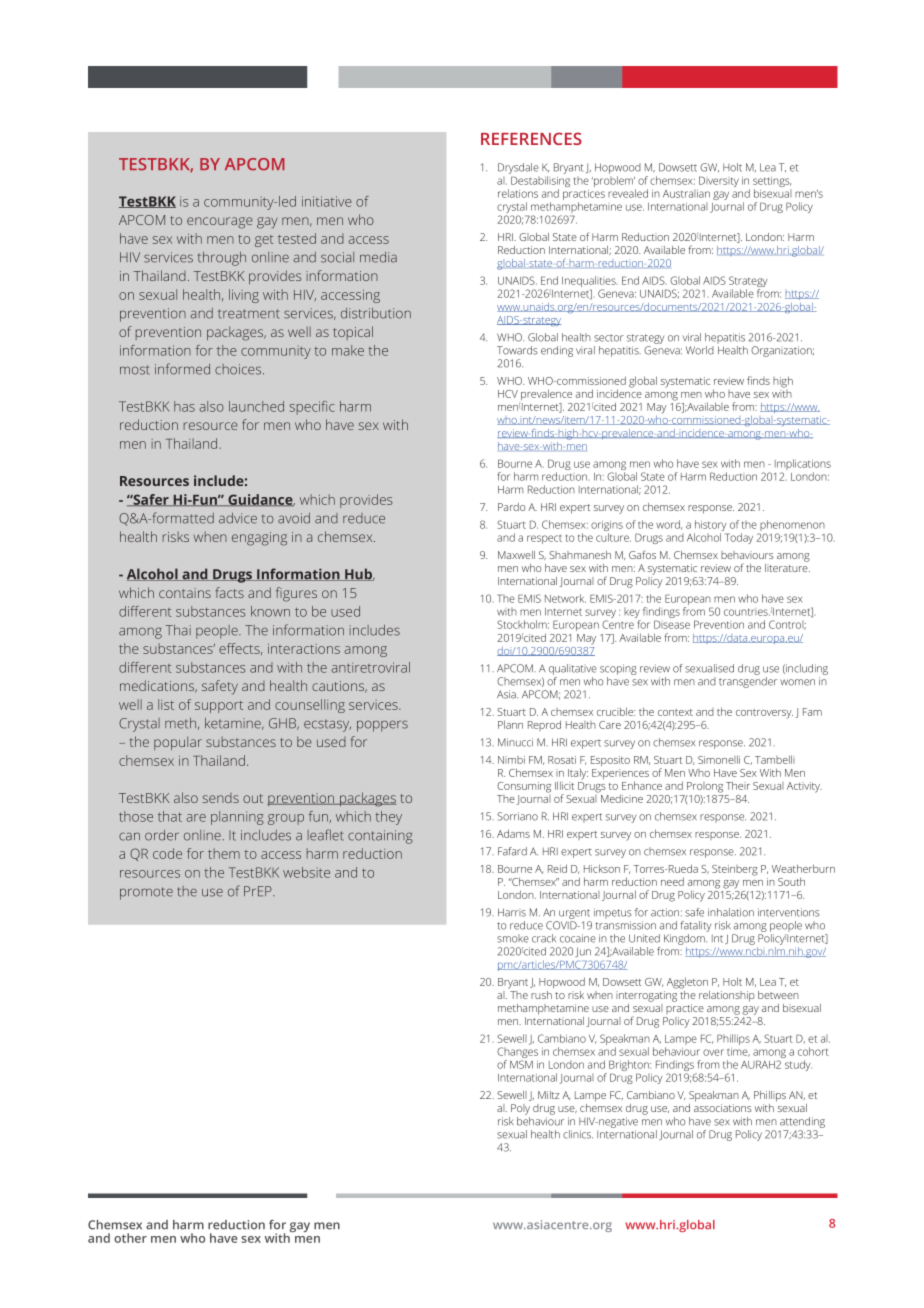 Image resolution: width=924 pixels, height=1308 pixels. What do you see at coordinates (719, 181) in the screenshot?
I see `Diversity` at bounding box center [719, 181].
